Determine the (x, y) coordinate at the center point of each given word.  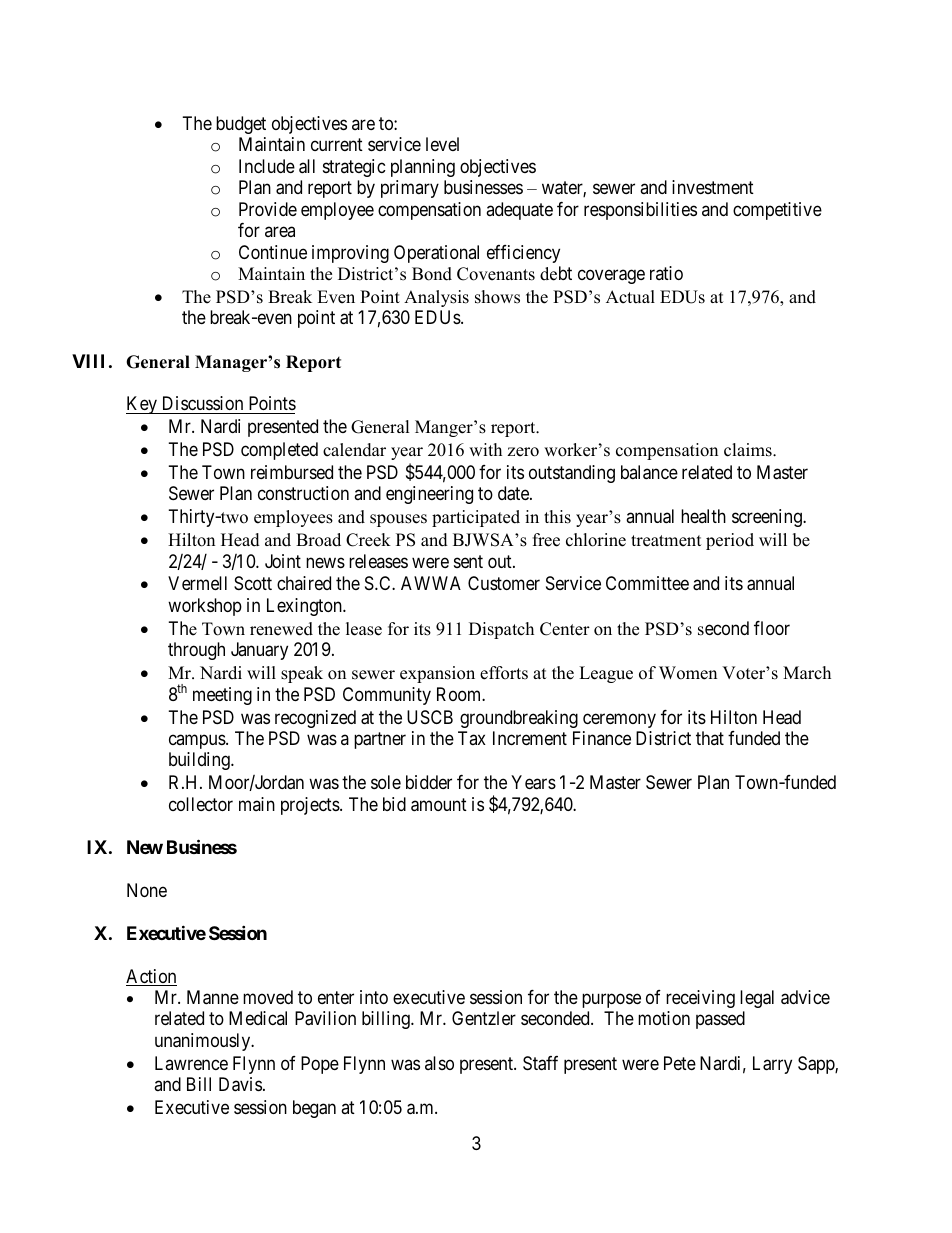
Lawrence (191, 1063)
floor (772, 628)
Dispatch (501, 630)
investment (713, 187)
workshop (205, 607)
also (439, 1063)
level (442, 144)
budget (241, 125)
